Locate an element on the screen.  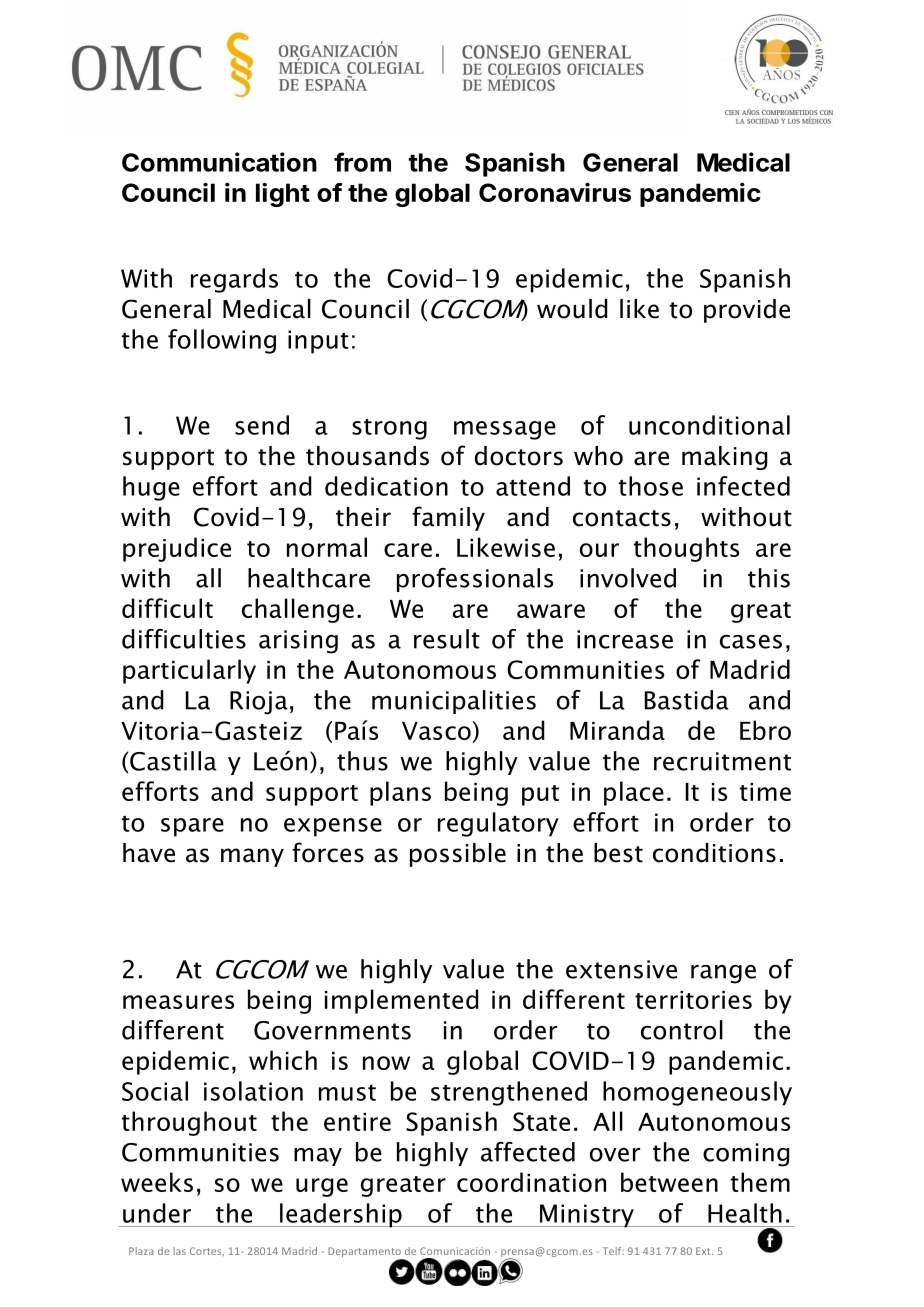
professionals is located at coordinates (475, 580).
